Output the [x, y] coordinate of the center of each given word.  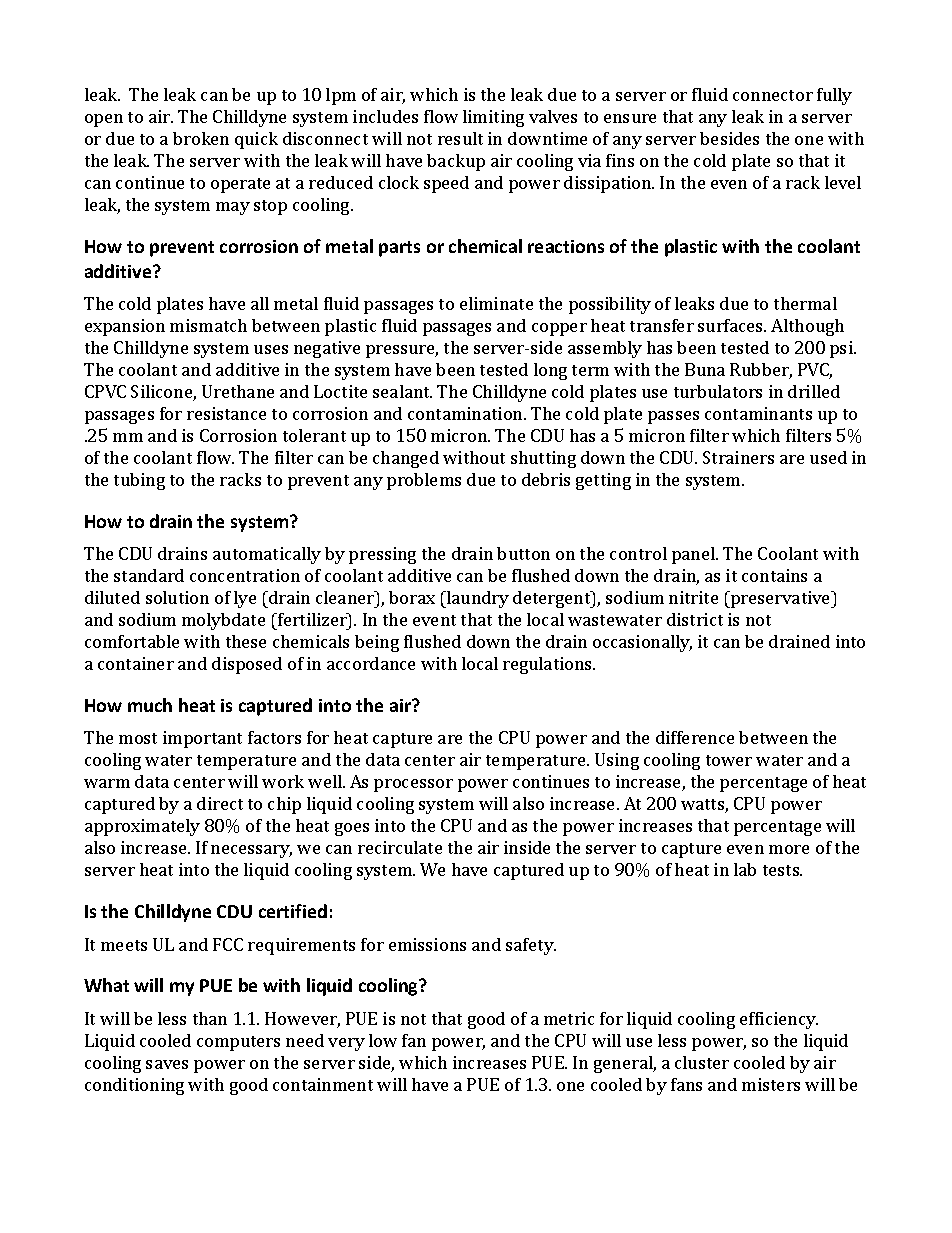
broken [201, 138]
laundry [477, 599]
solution [177, 597]
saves [167, 1064]
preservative [781, 599]
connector [773, 95]
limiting [493, 118]
